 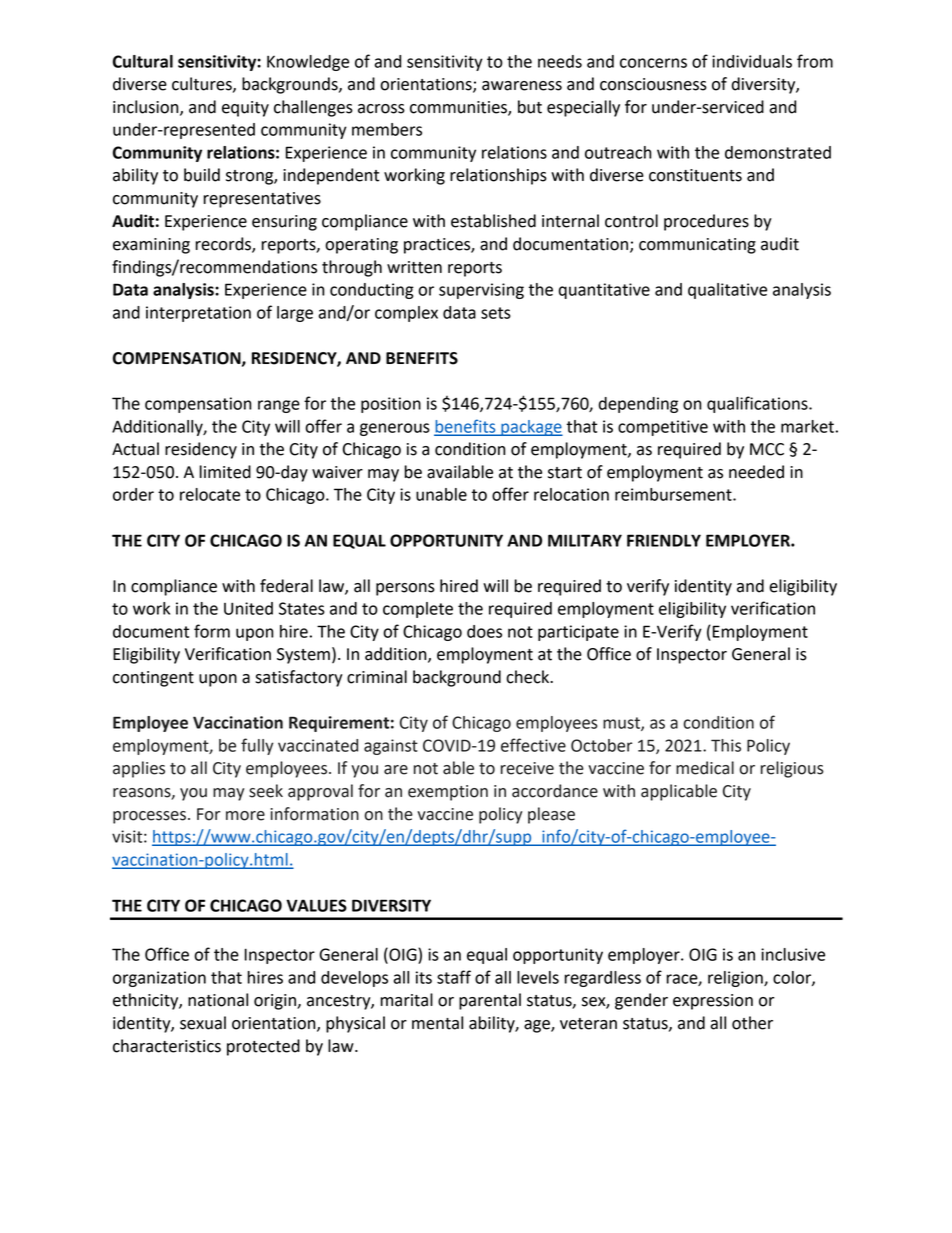 What do you see at coordinates (522, 86) in the screenshot?
I see `awareness` at bounding box center [522, 86].
